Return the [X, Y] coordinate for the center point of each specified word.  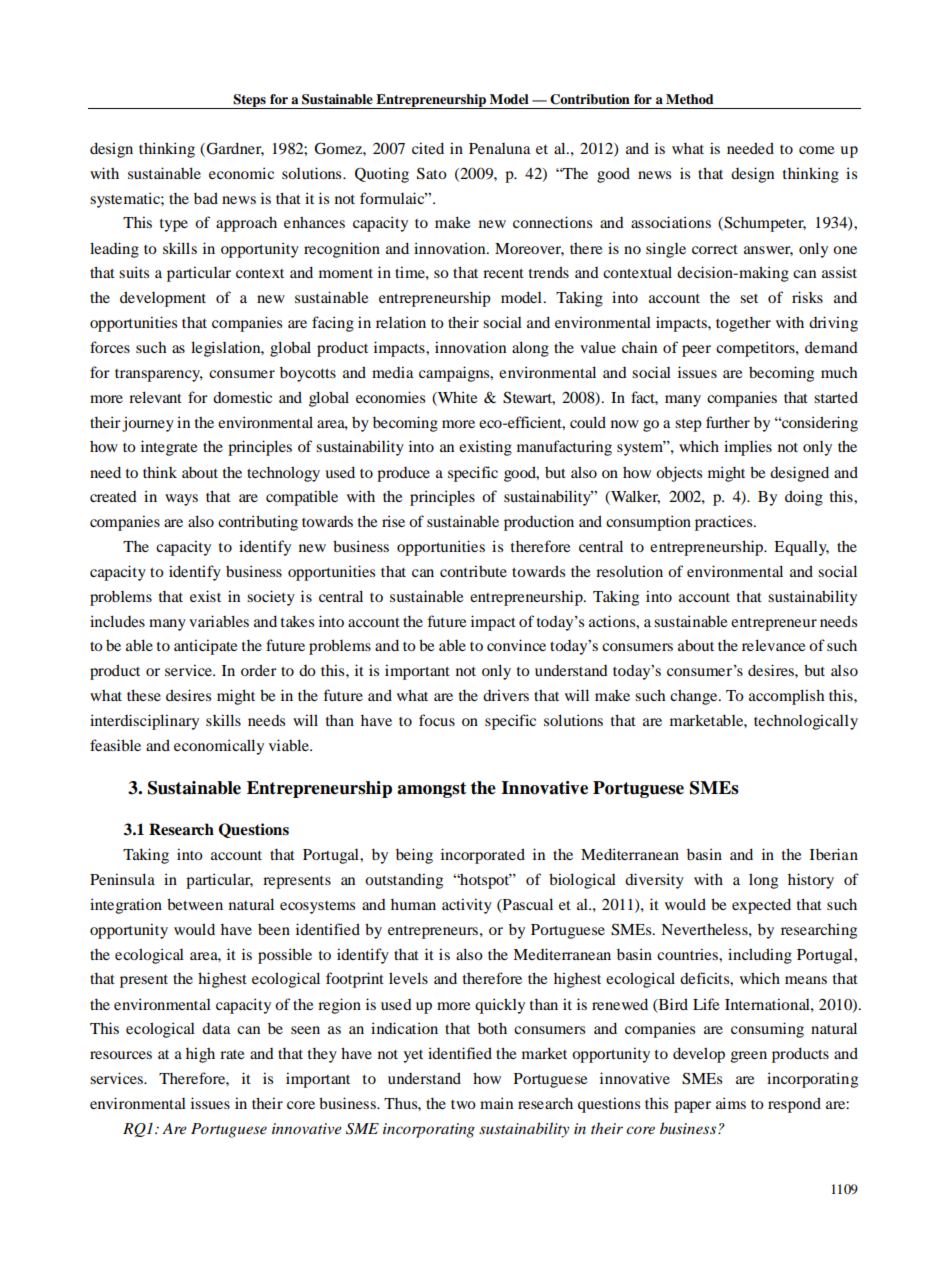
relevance [773, 645]
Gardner [235, 149]
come [816, 150]
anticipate [205, 647]
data [216, 1028]
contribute [473, 571]
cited [428, 148]
